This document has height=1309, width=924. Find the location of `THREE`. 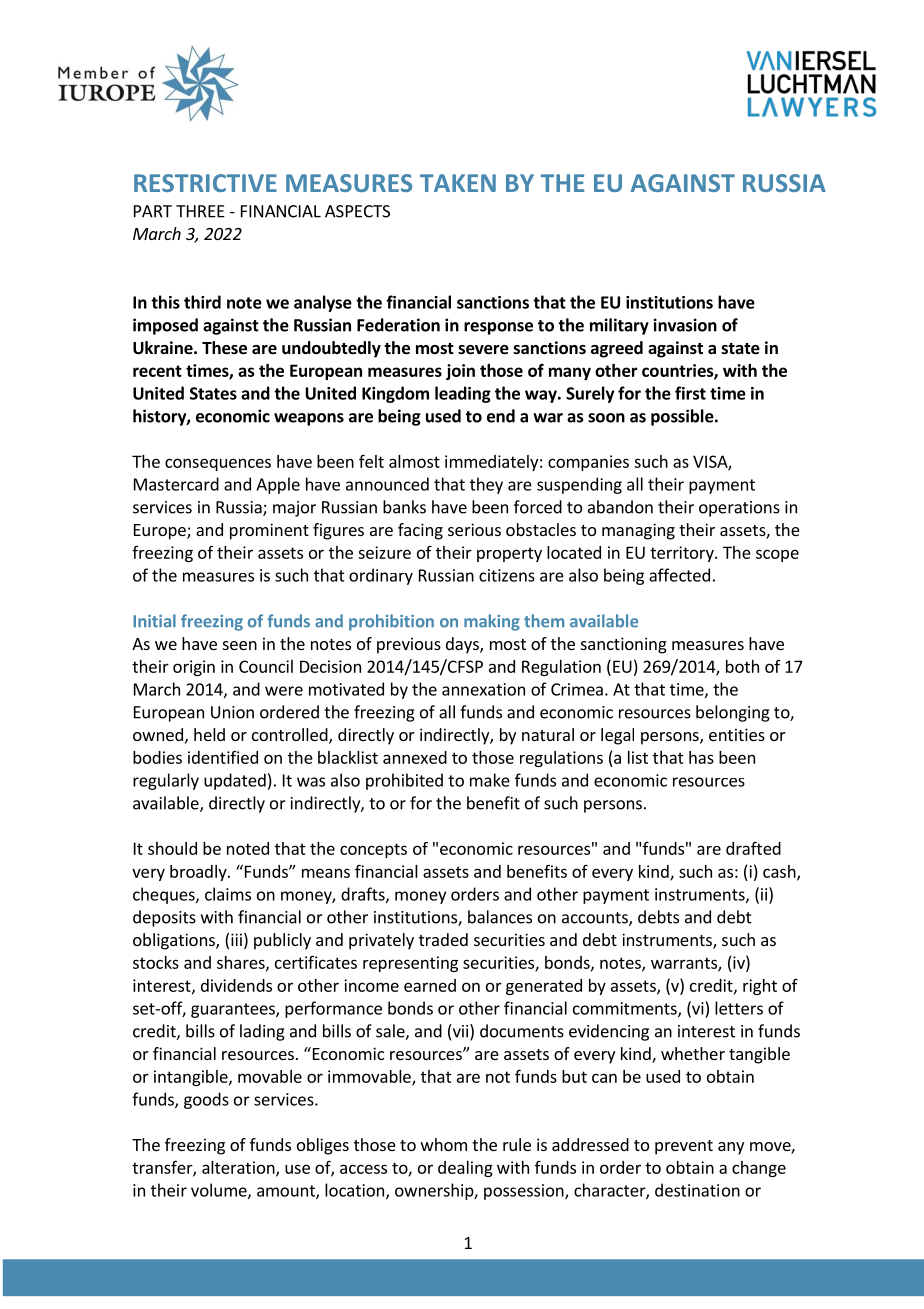

THREE is located at coordinates (200, 211).
